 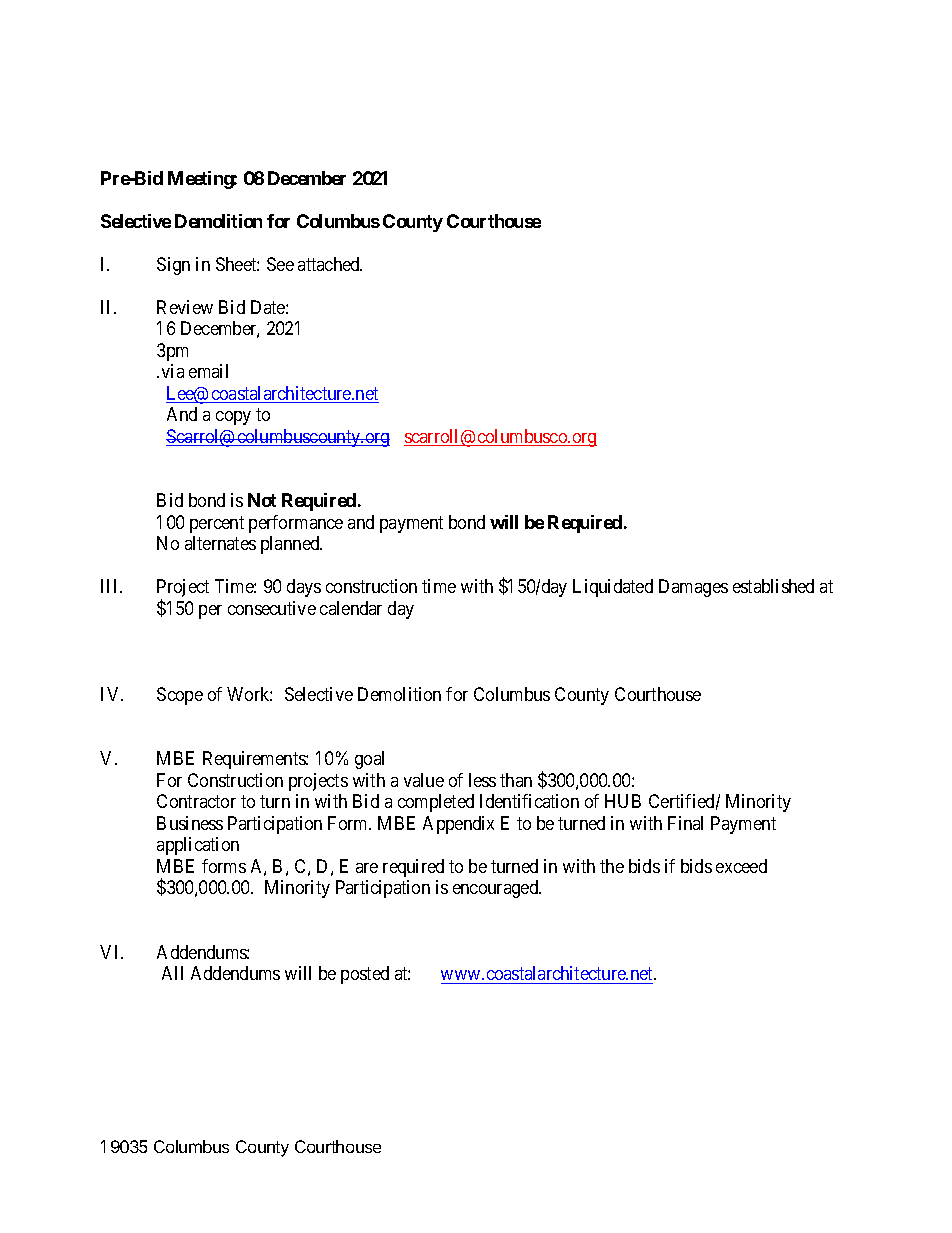 I want to click on posted, so click(x=365, y=975).
